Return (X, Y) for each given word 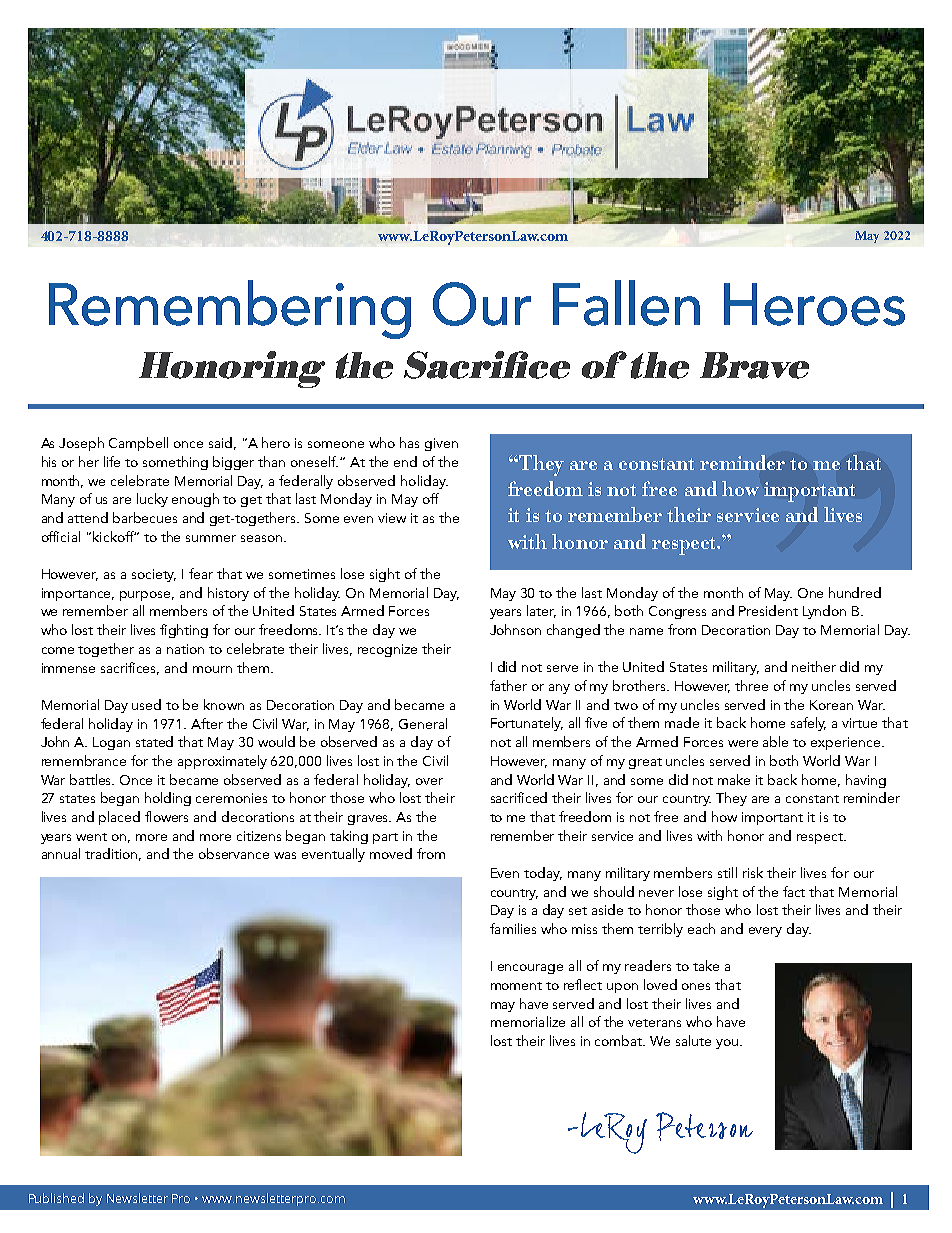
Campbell (138, 444)
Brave (754, 365)
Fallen (626, 303)
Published (56, 1198)
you (728, 1044)
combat (620, 1040)
